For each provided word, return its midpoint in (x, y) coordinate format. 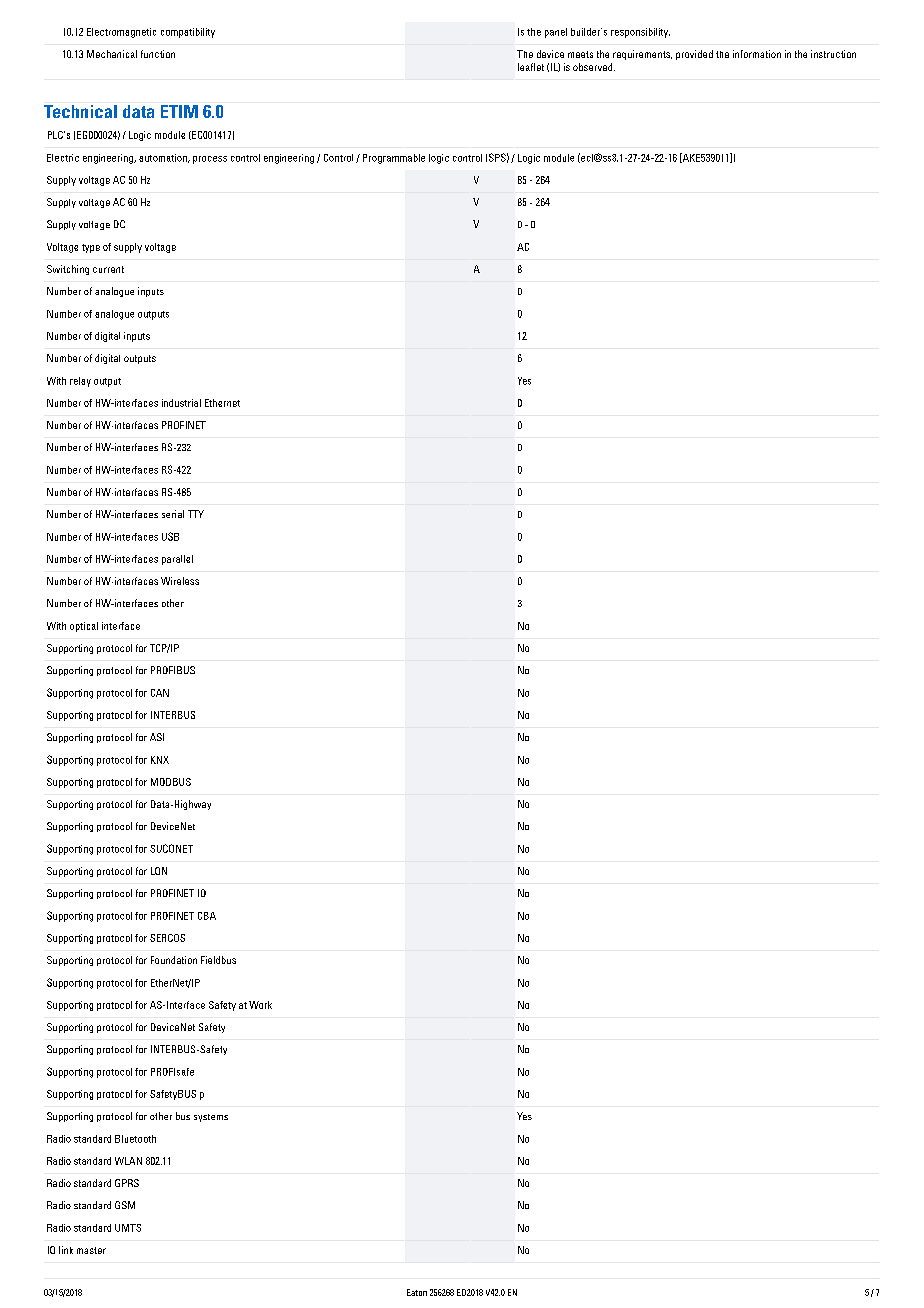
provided (694, 55)
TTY (196, 514)
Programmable (394, 159)
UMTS (128, 1228)
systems (211, 1118)
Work (260, 1005)
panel (556, 33)
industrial (181, 403)
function (158, 54)
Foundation (174, 960)
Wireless (180, 581)
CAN (160, 693)
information (757, 54)
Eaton (417, 1292)
